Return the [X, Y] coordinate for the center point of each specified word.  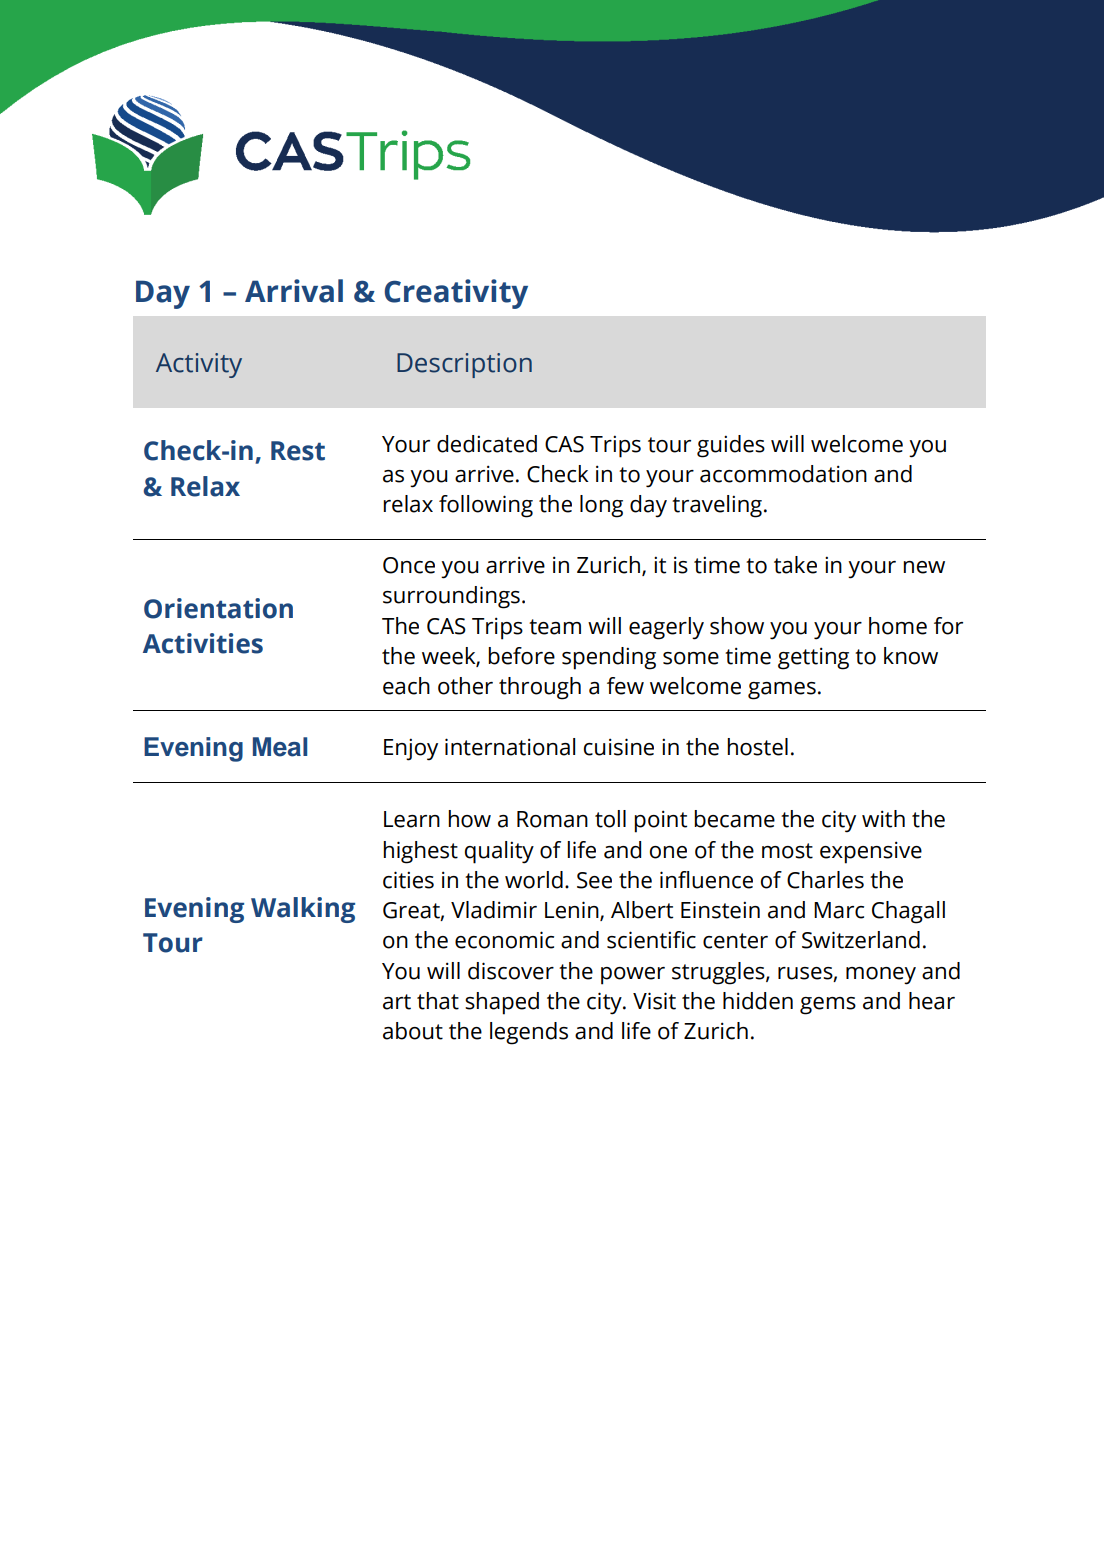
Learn [412, 819]
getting [813, 658]
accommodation [783, 474]
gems [828, 1006]
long [601, 506]
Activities [203, 643]
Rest [298, 451]
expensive [871, 852]
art [397, 1002]
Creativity [456, 294]
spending [609, 658]
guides [731, 446]
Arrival [294, 291]
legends [529, 1033]
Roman [552, 819]
